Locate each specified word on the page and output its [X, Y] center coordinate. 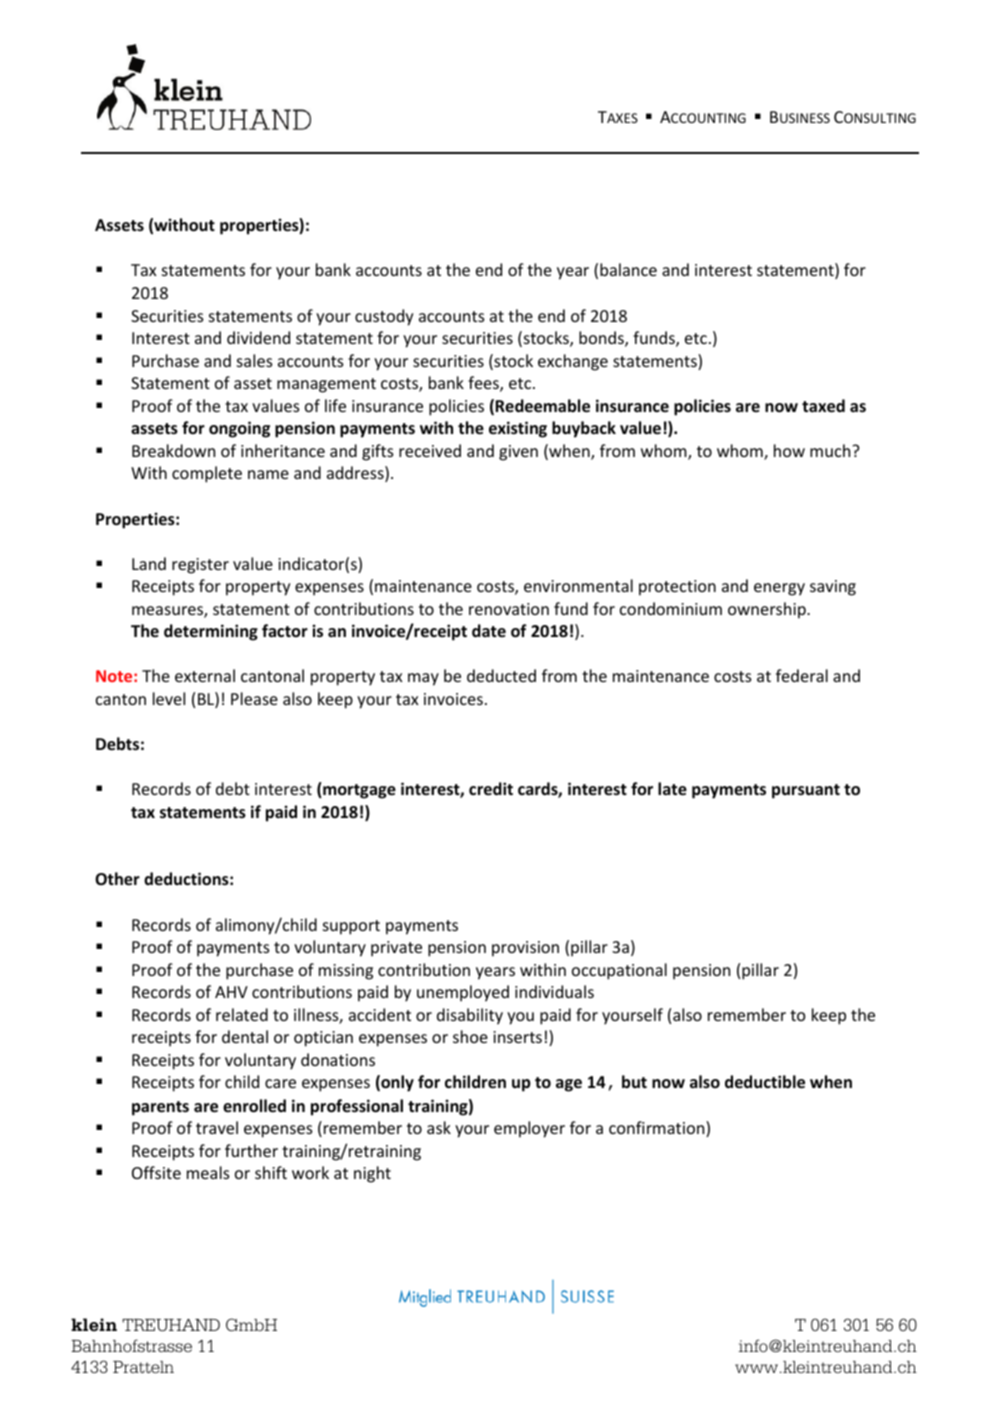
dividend [258, 337]
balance [628, 269]
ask [439, 1127]
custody [384, 317]
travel [217, 1127]
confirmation [658, 1129]
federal [802, 675]
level [169, 698]
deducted [501, 675]
